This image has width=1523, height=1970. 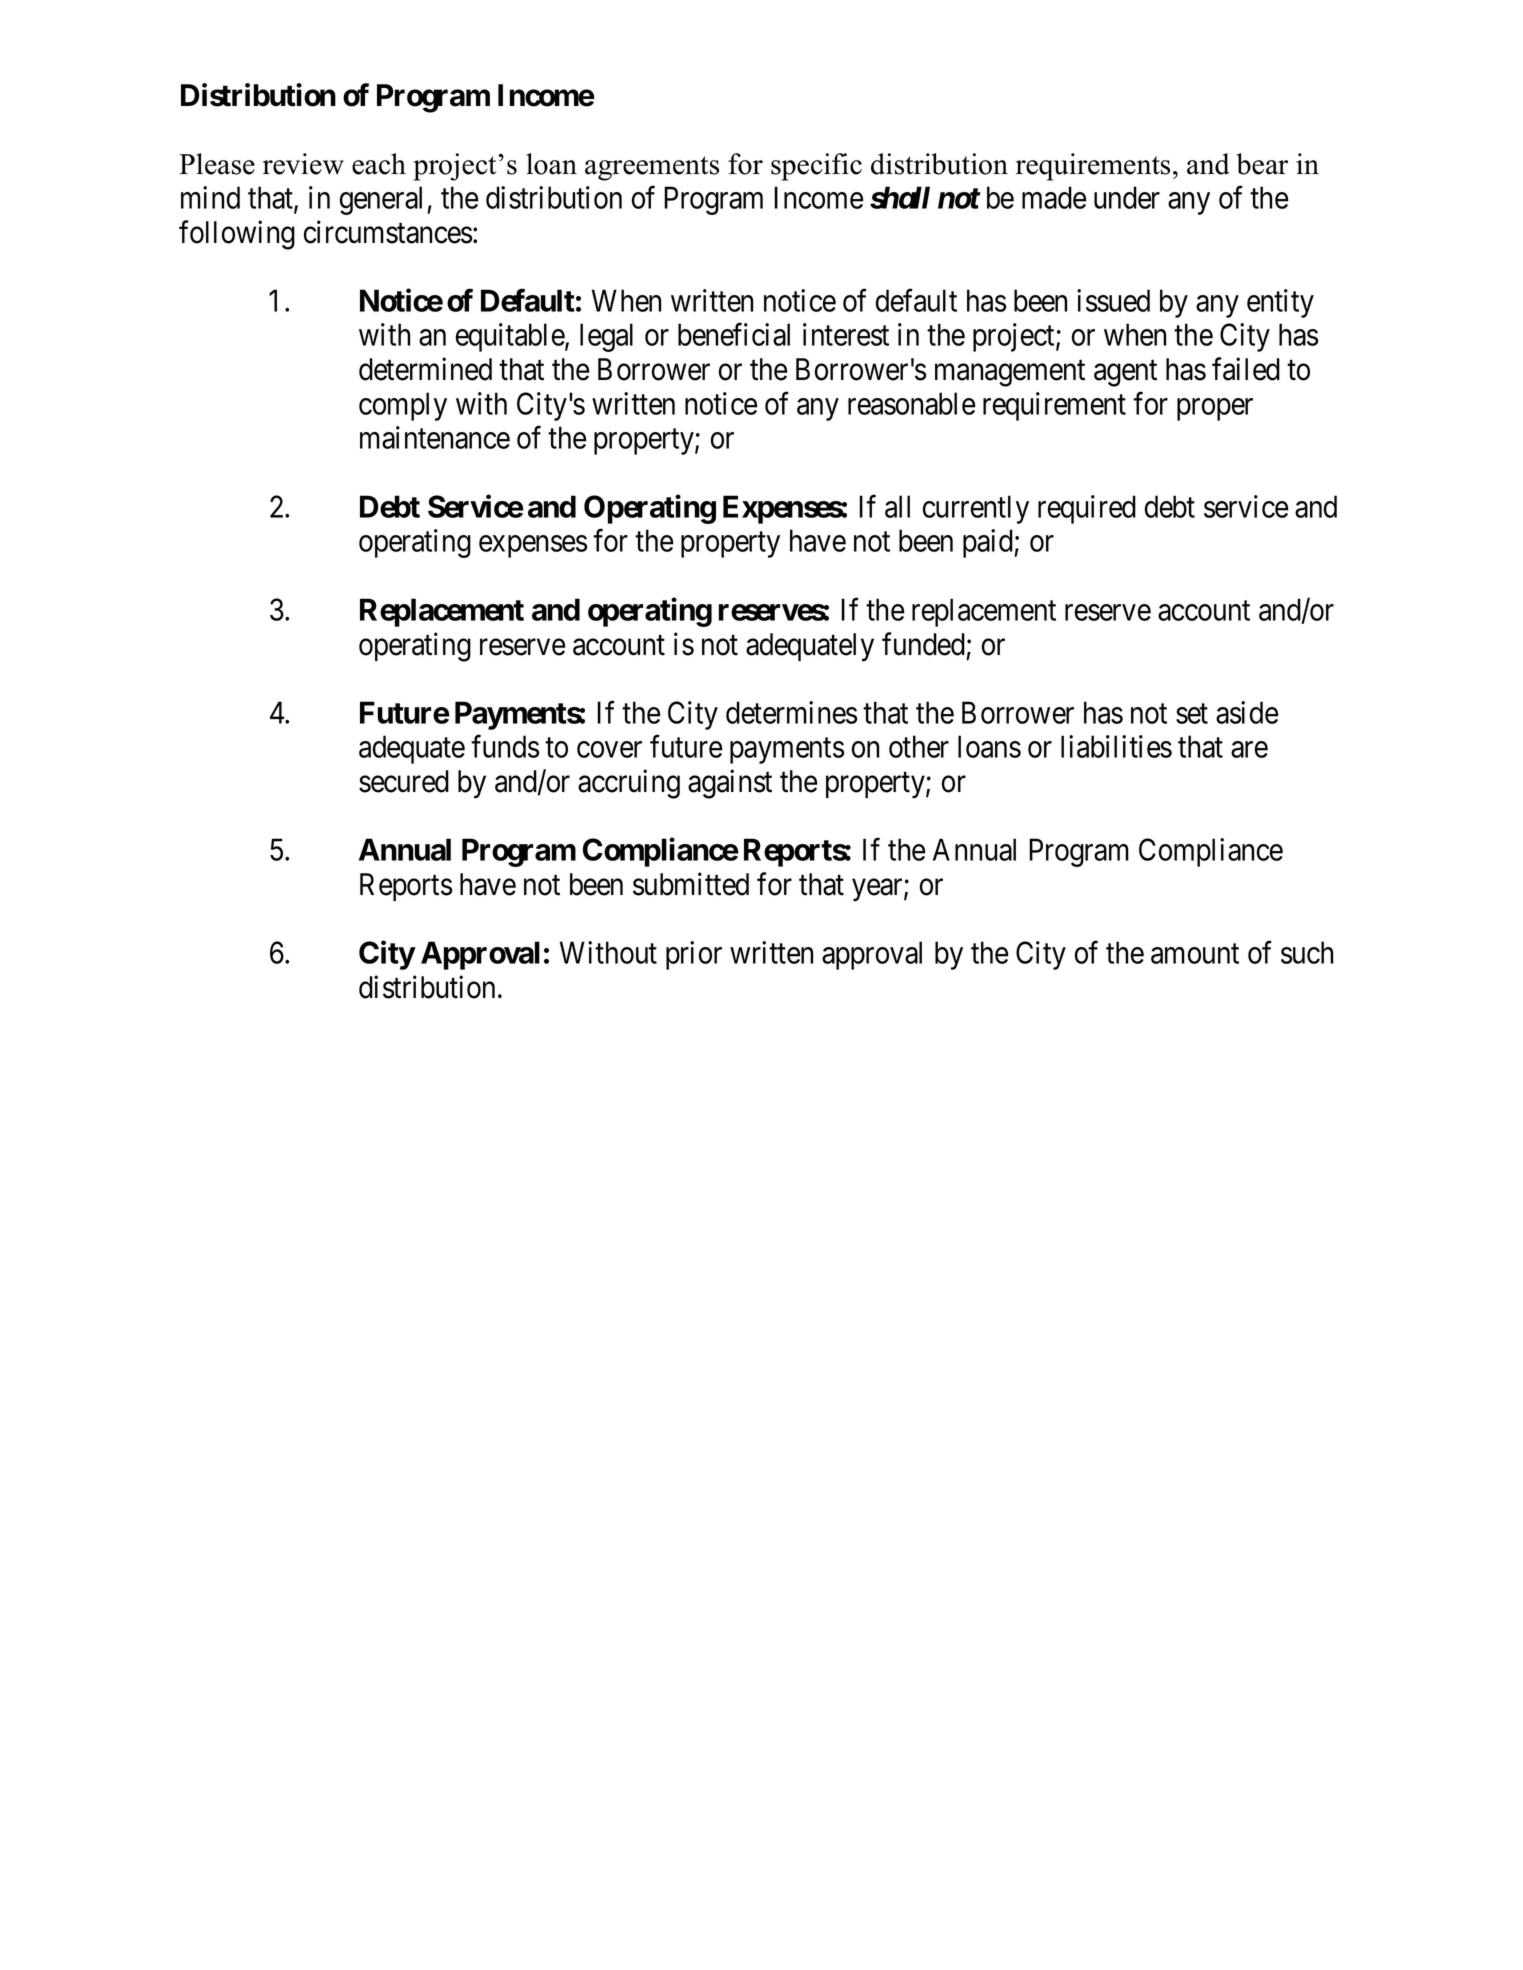 I want to click on amount, so click(x=1195, y=954).
